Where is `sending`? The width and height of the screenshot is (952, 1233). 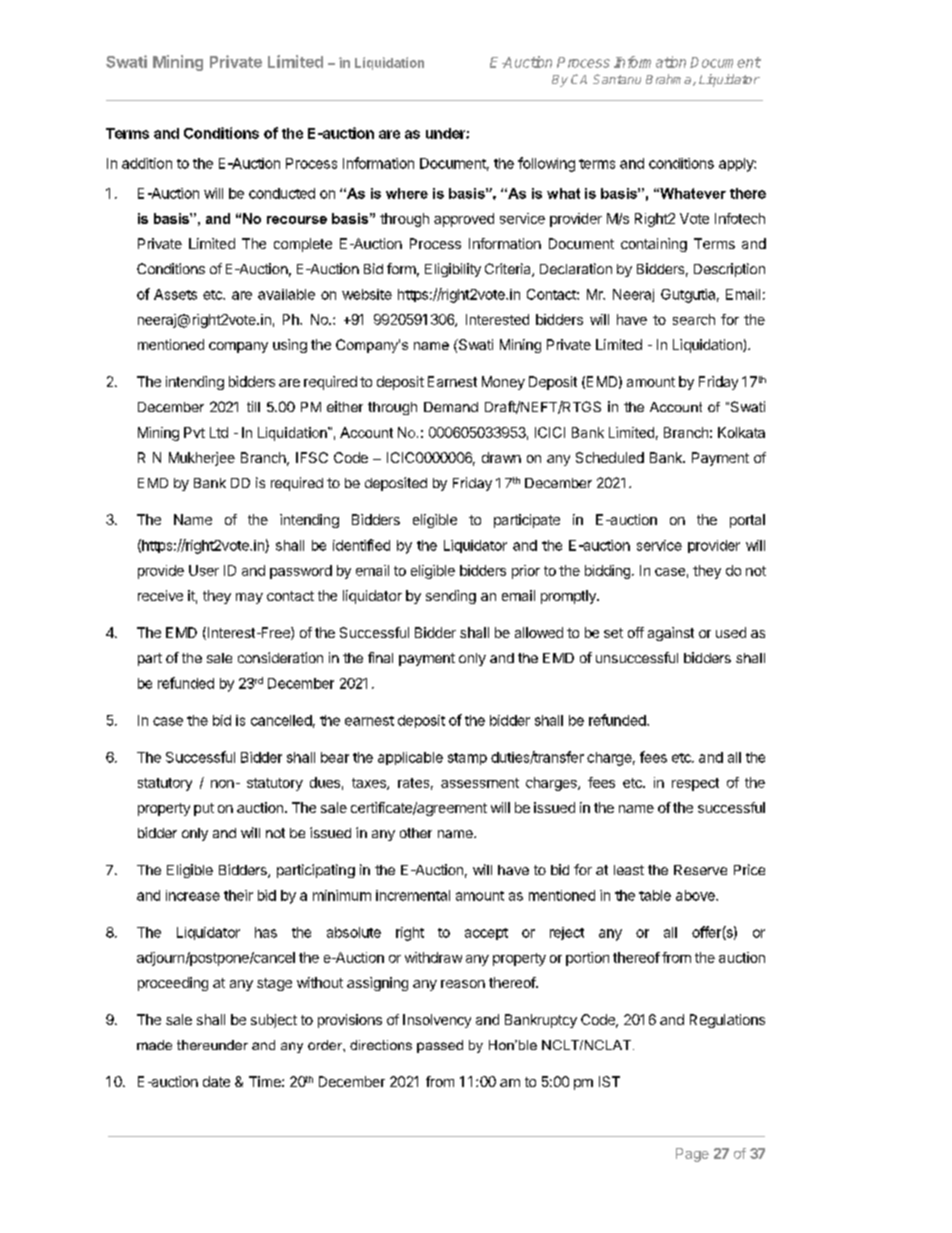 sending is located at coordinates (451, 597).
